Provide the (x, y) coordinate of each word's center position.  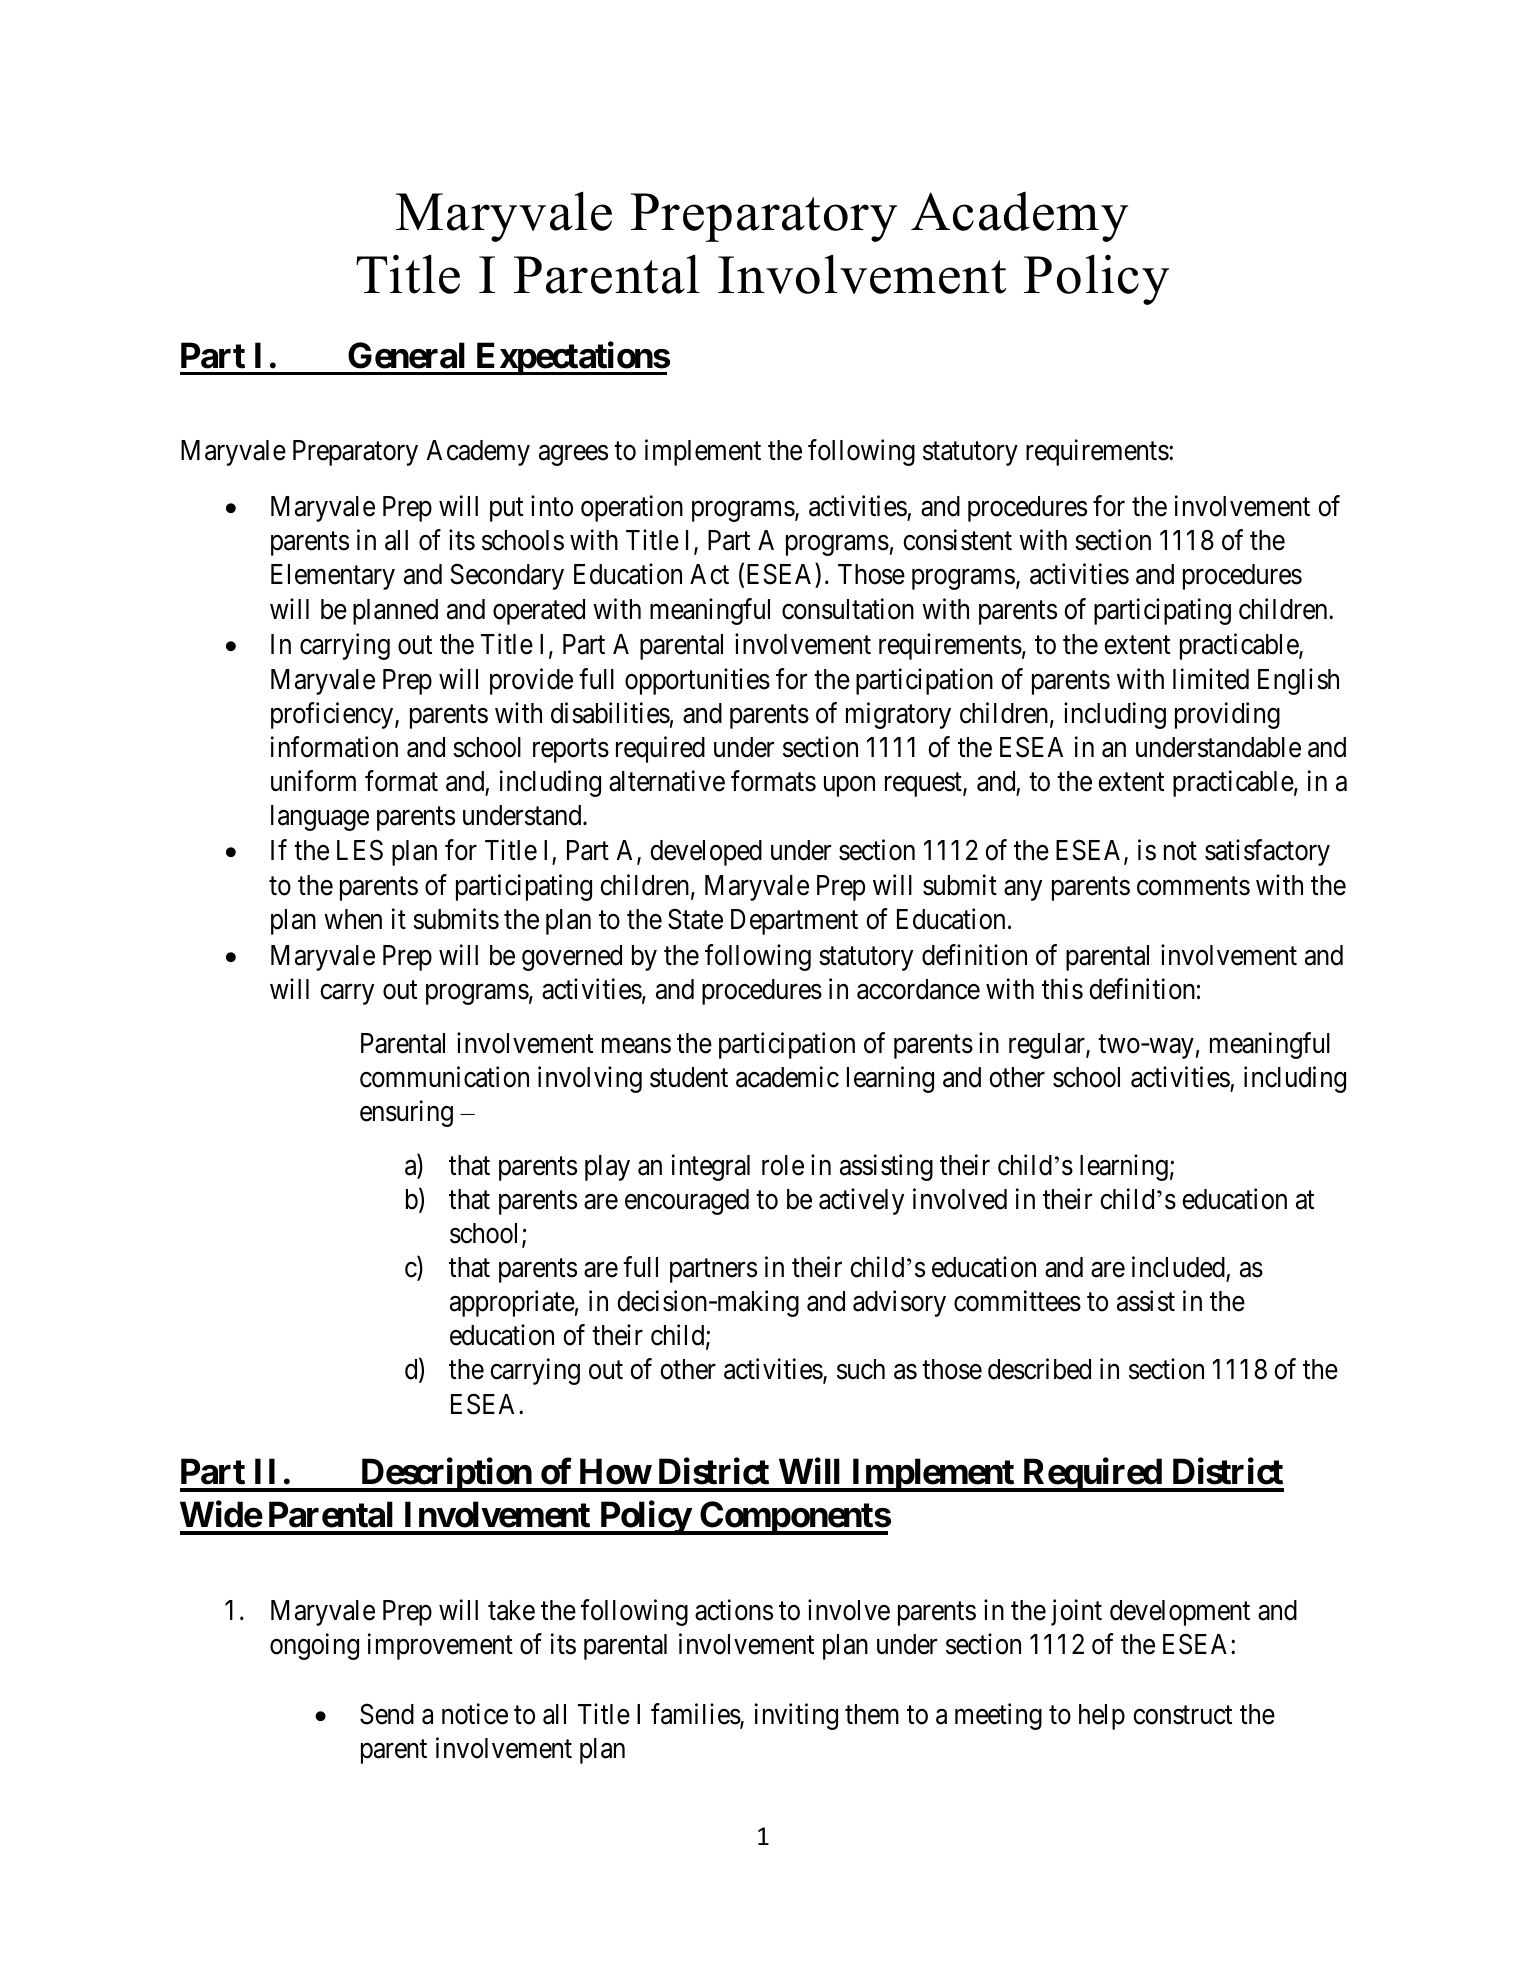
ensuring (406, 1114)
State (695, 919)
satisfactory (1267, 853)
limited (1211, 679)
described (1039, 1369)
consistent (957, 540)
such (861, 1369)
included (1178, 1267)
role (783, 1165)
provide (531, 681)
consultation (848, 609)
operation (632, 508)
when (353, 919)
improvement (440, 1646)
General (406, 355)
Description (446, 1475)
